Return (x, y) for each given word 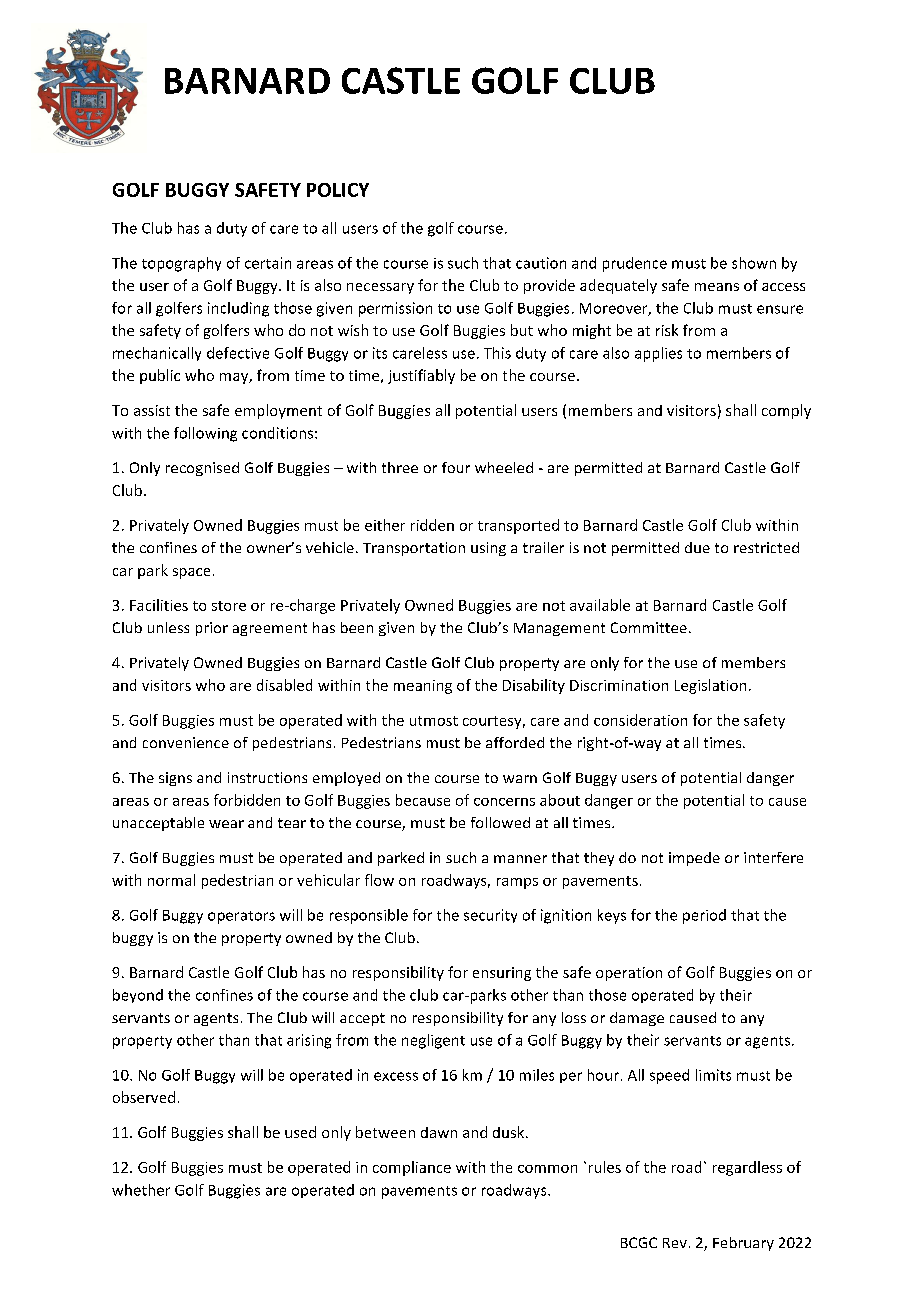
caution (541, 263)
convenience (186, 742)
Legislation (710, 686)
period (704, 916)
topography (181, 264)
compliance (412, 1168)
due (697, 547)
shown (754, 263)
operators (241, 917)
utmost (434, 721)
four (456, 467)
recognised (202, 469)
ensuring (502, 974)
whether (141, 1190)
